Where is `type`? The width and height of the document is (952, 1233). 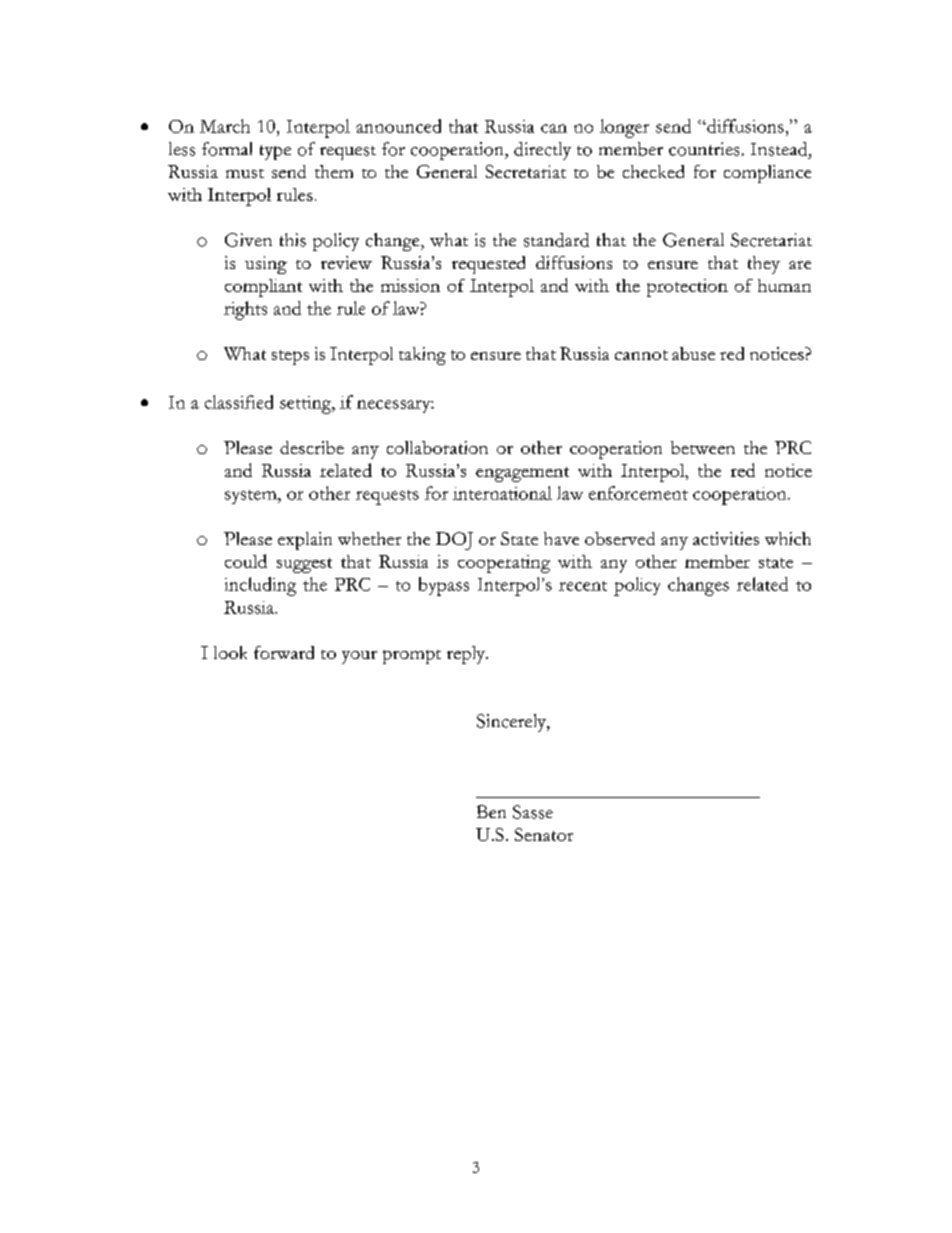 type is located at coordinates (275, 152).
